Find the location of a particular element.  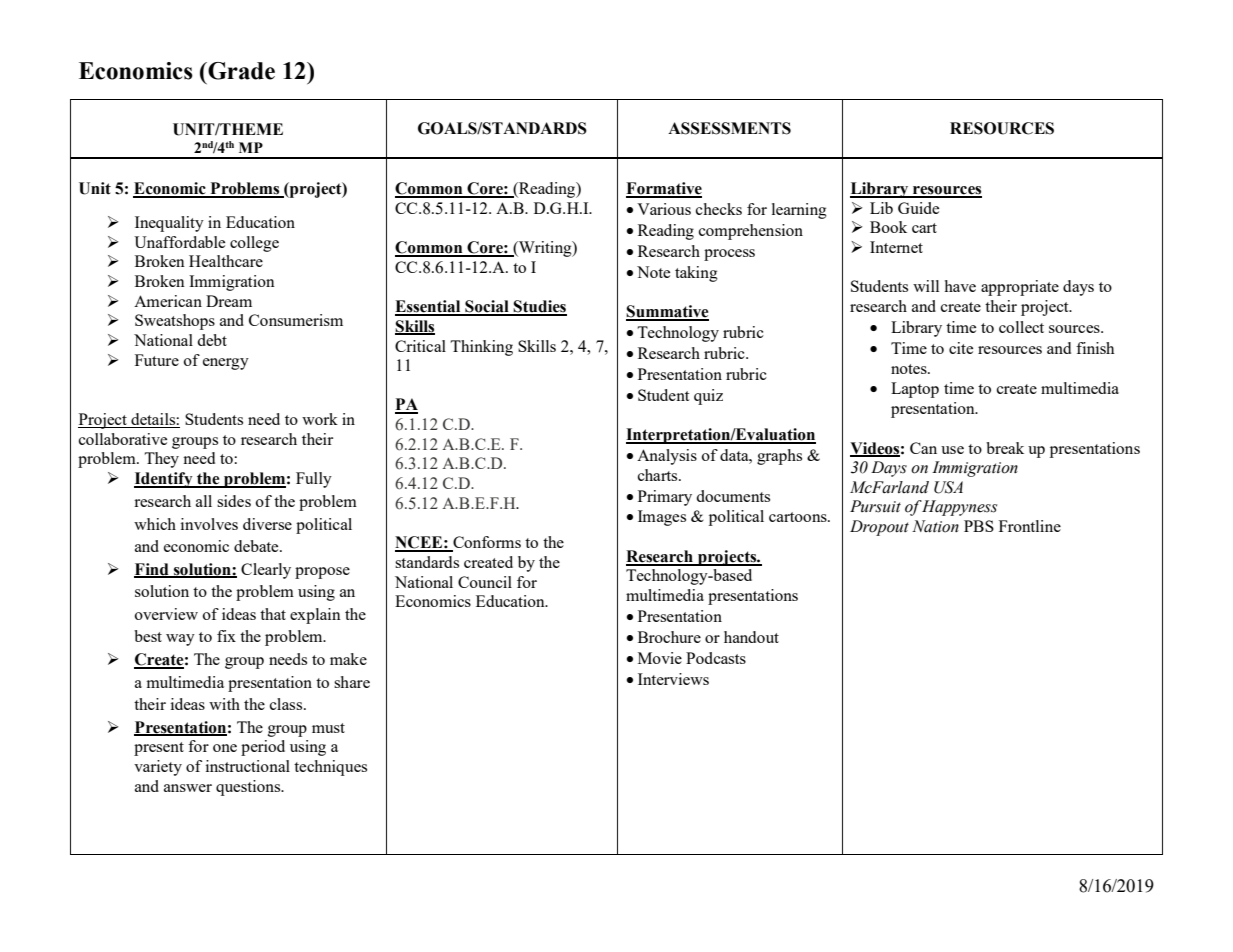

Analysis is located at coordinates (667, 457).
